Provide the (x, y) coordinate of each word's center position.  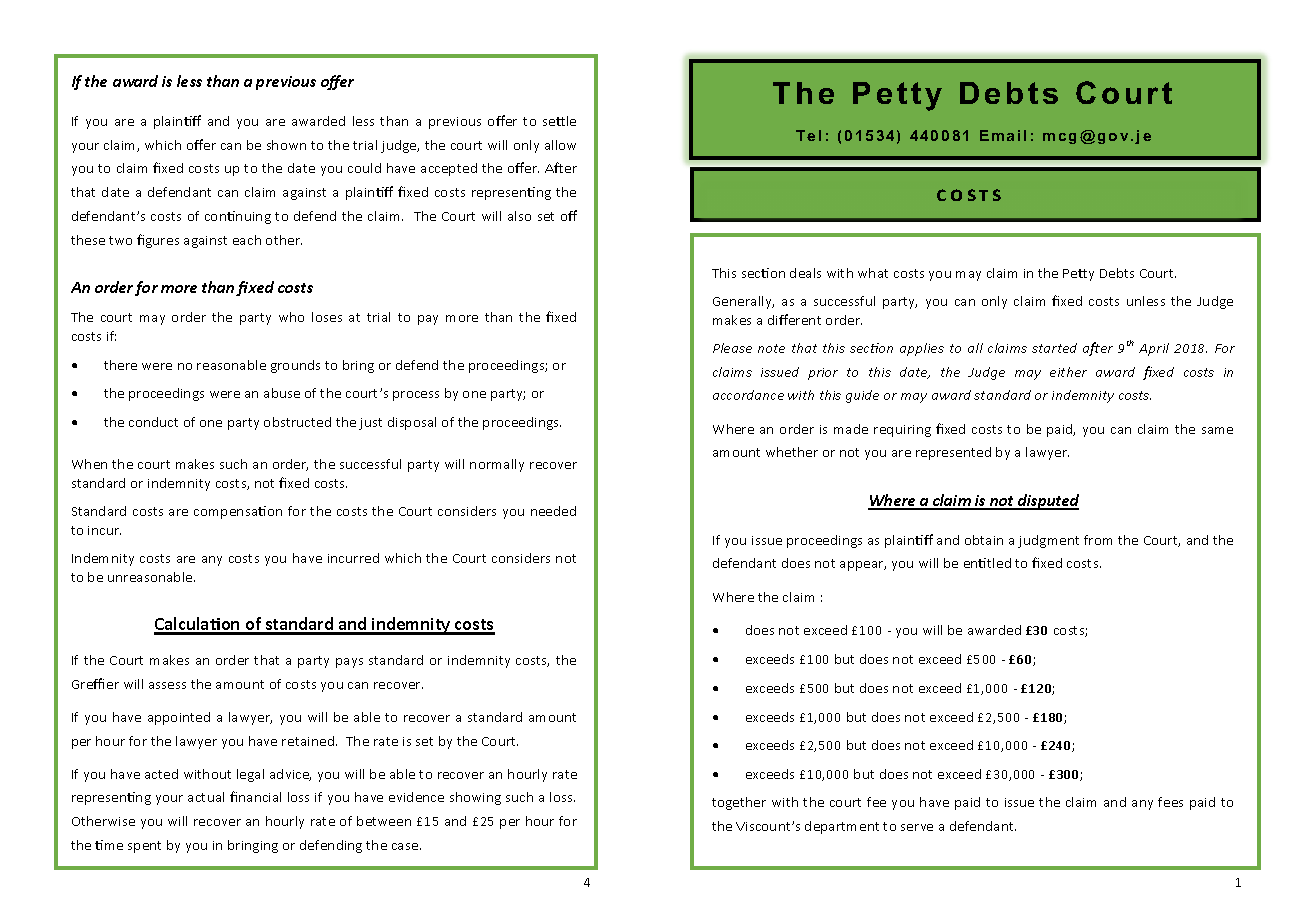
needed (553, 511)
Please (732, 348)
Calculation (198, 625)
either (1068, 372)
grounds (295, 366)
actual (206, 797)
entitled (987, 563)
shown (286, 145)
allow (560, 145)
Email (1003, 135)
